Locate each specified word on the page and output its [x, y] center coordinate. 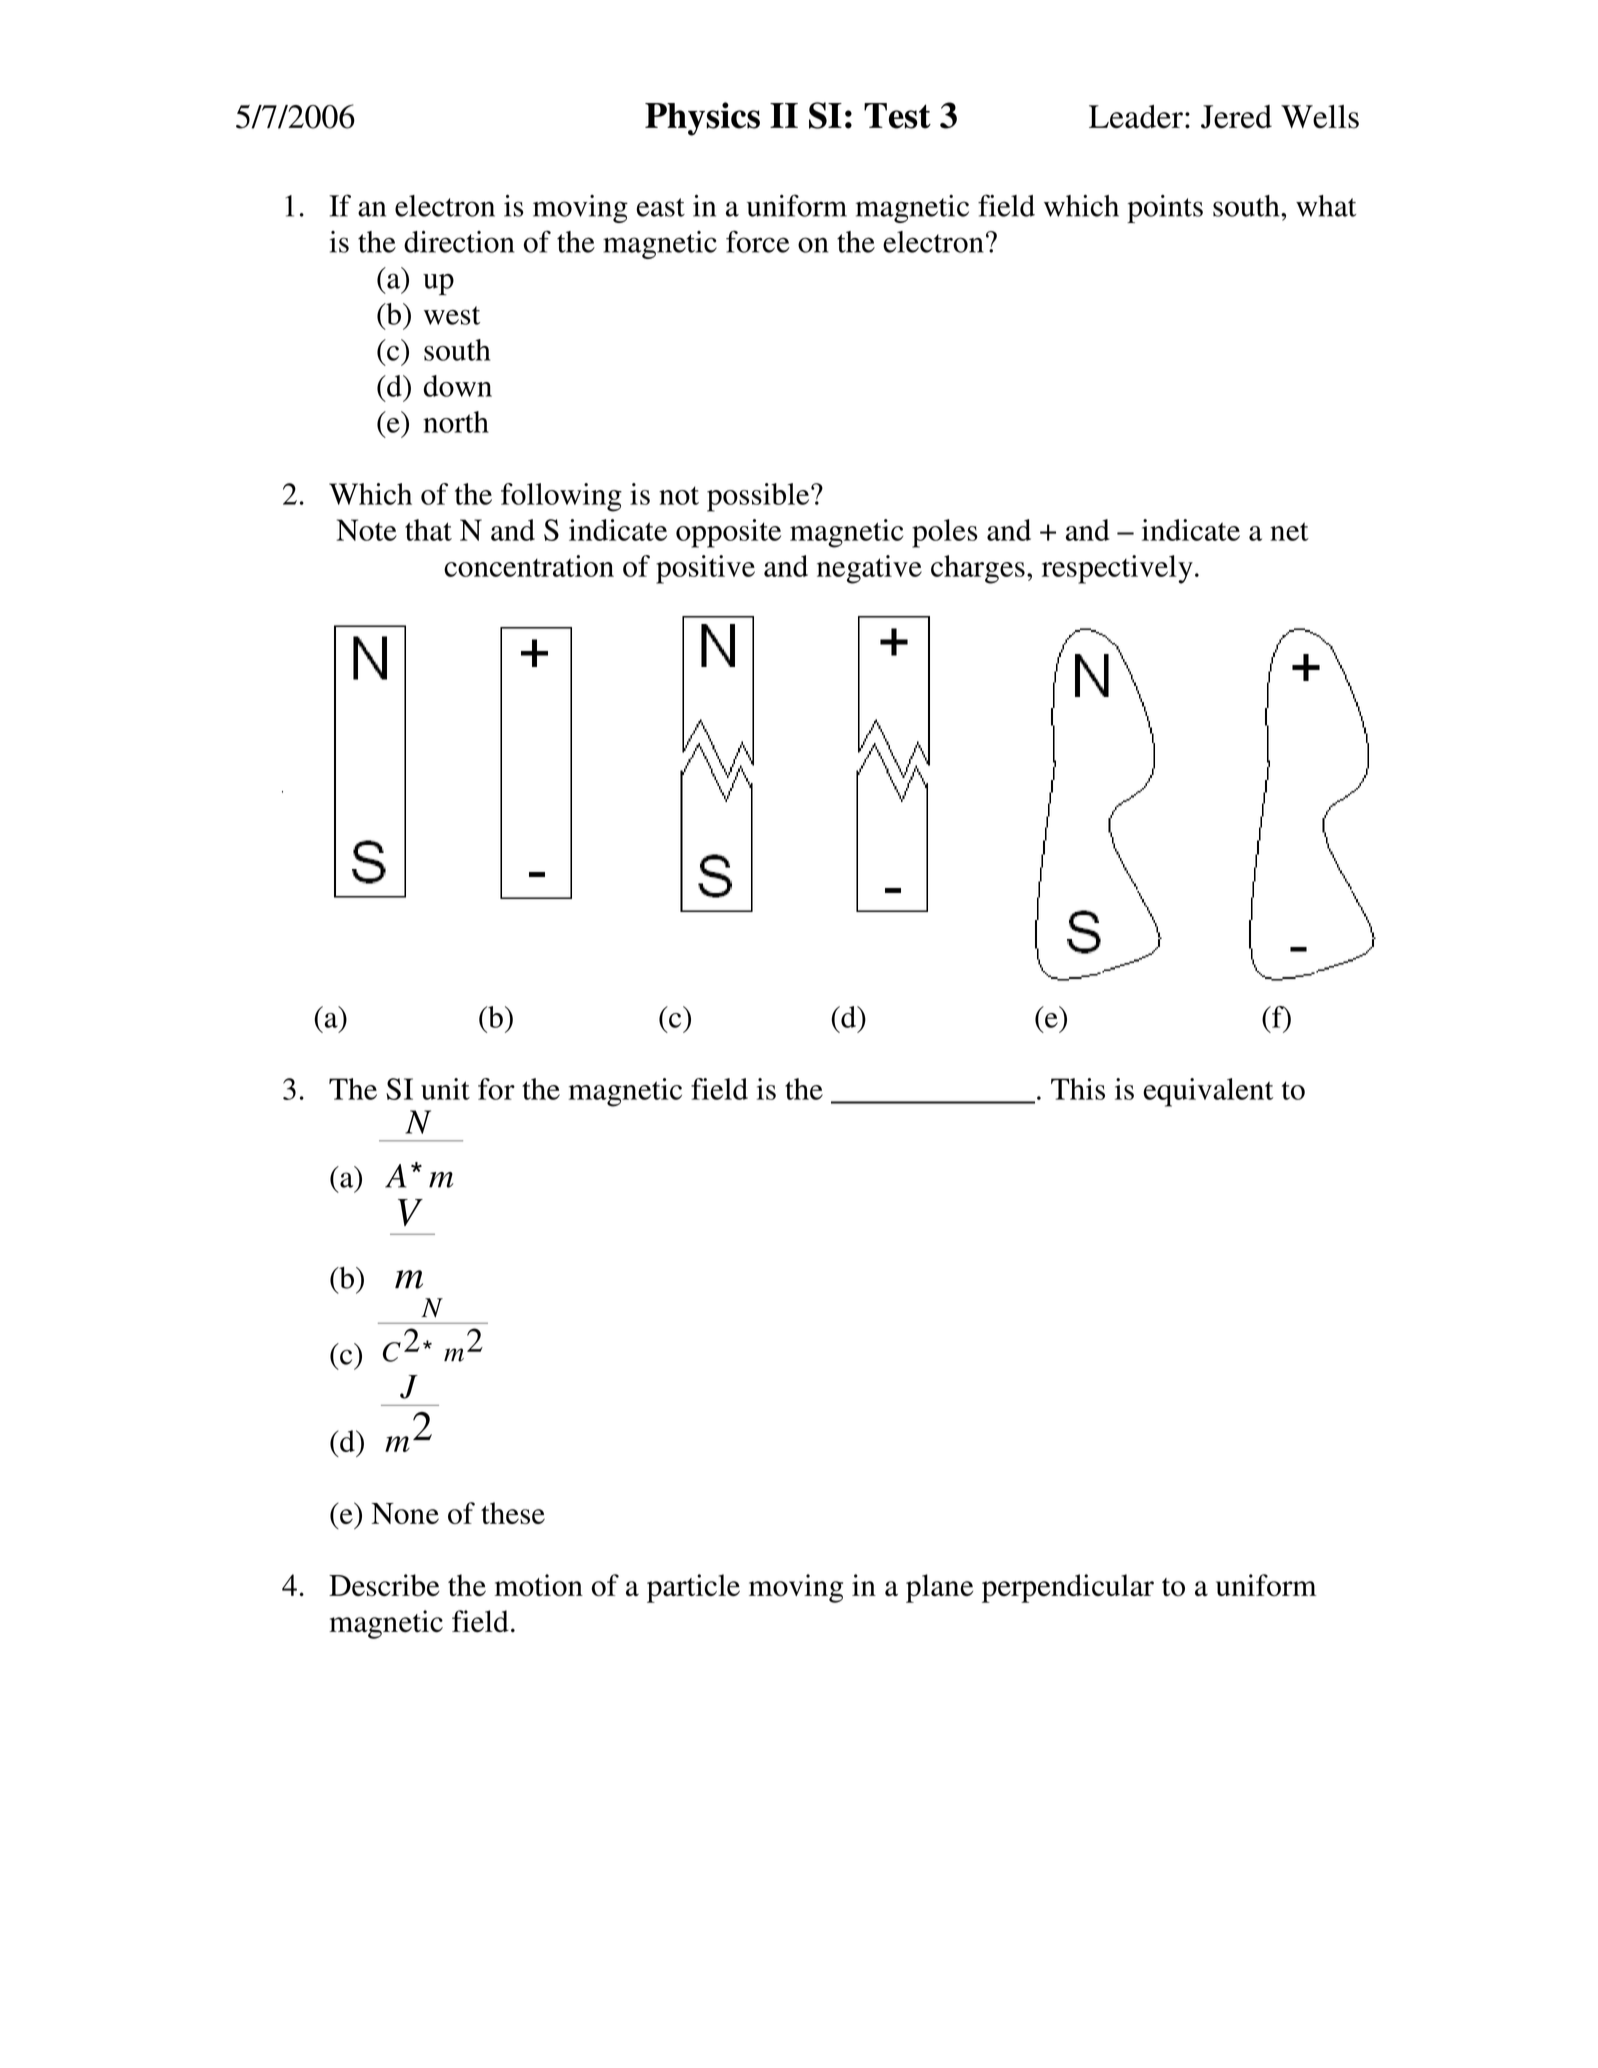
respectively [1117, 569]
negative [869, 569]
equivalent [1208, 1092]
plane [939, 1588]
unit [445, 1089]
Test [897, 116]
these [513, 1513]
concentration [529, 566]
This [1078, 1089]
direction [459, 242]
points [1165, 209]
